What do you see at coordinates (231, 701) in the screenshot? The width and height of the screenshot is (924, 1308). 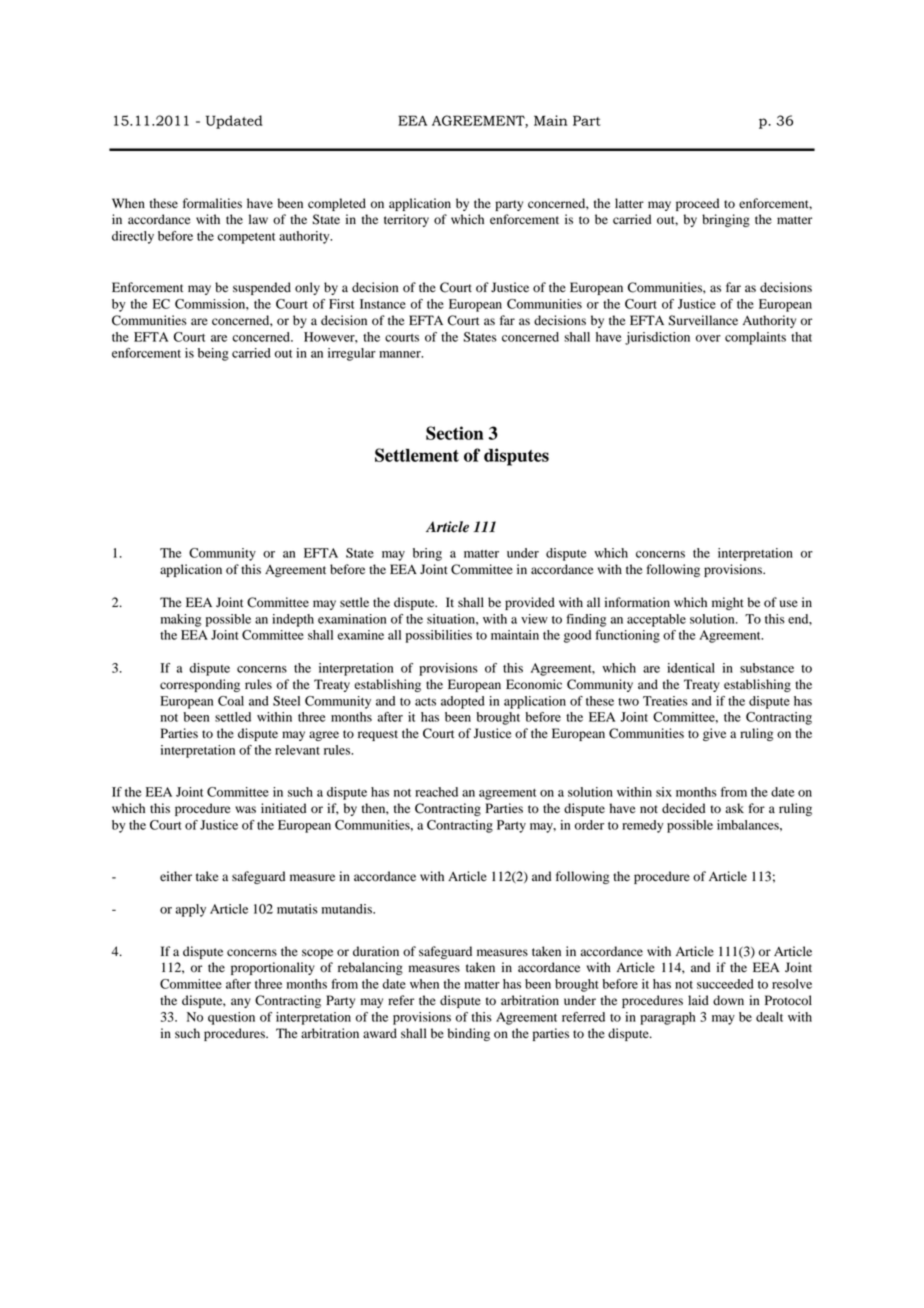 I see `Coal` at bounding box center [231, 701].
